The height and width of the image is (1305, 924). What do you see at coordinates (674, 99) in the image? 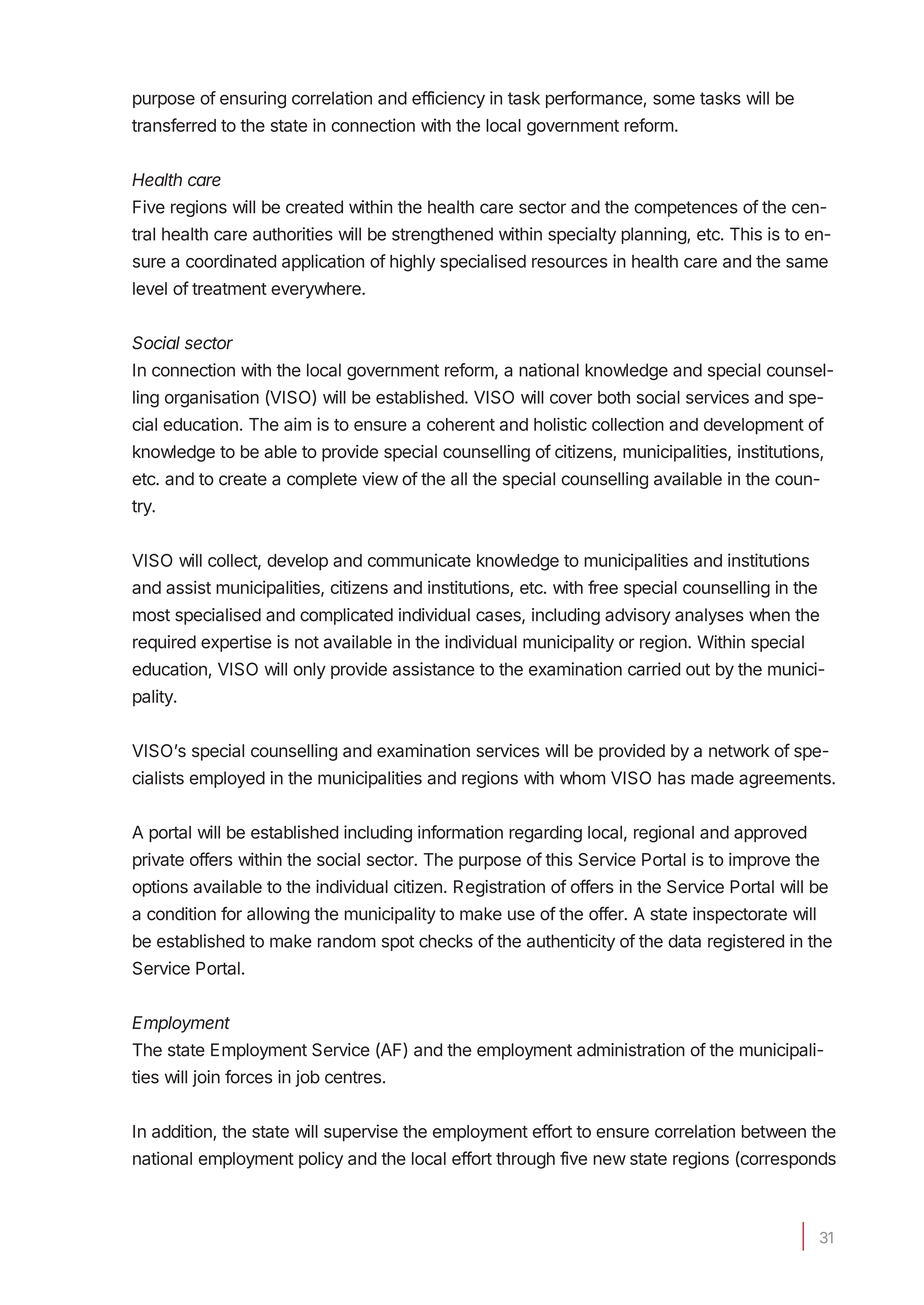
I see `some` at bounding box center [674, 99].
